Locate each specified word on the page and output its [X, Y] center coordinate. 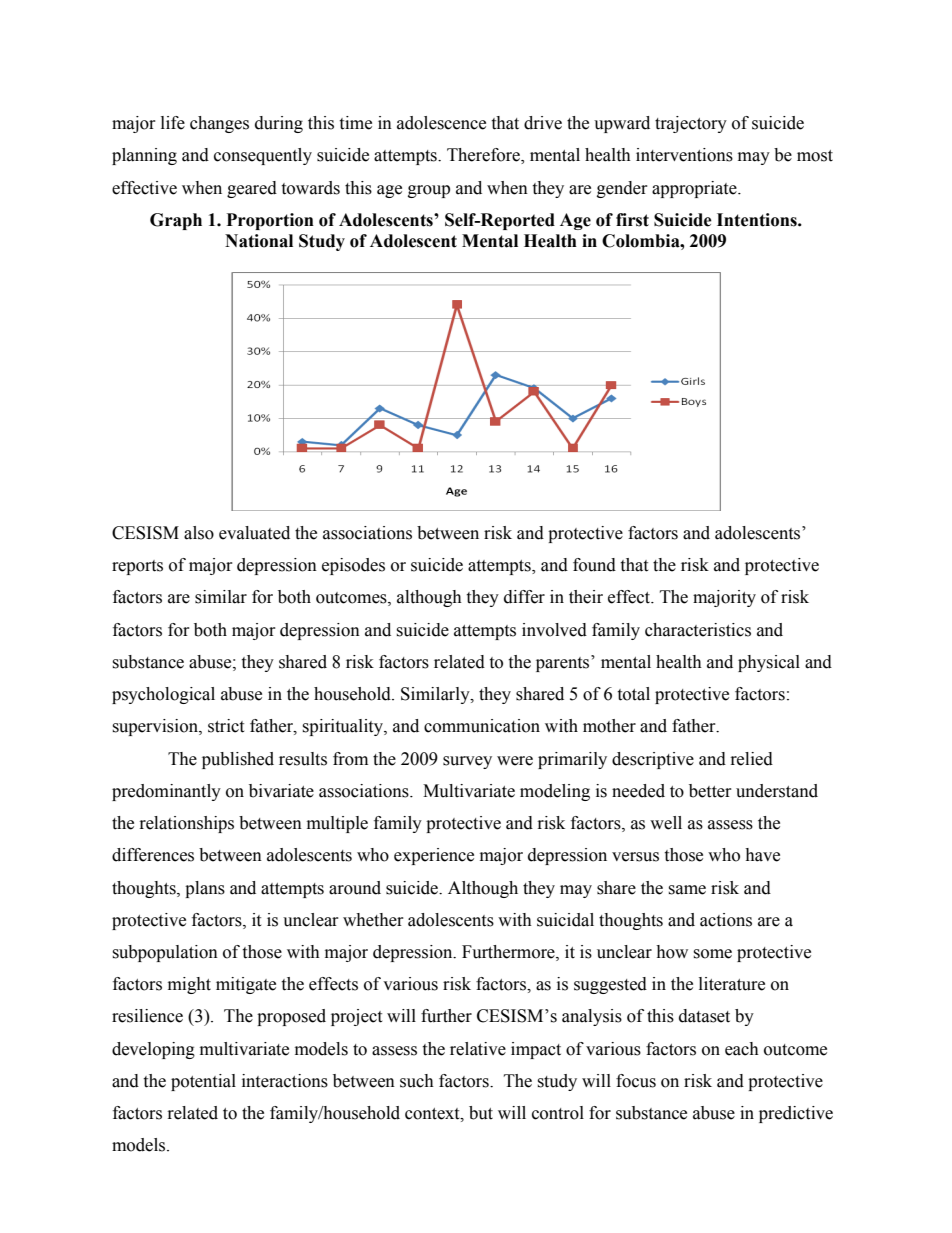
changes [219, 124]
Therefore [484, 156]
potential [203, 1082]
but [481, 1113]
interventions [684, 155]
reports [137, 567]
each [742, 1049]
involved [554, 630]
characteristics [698, 630]
